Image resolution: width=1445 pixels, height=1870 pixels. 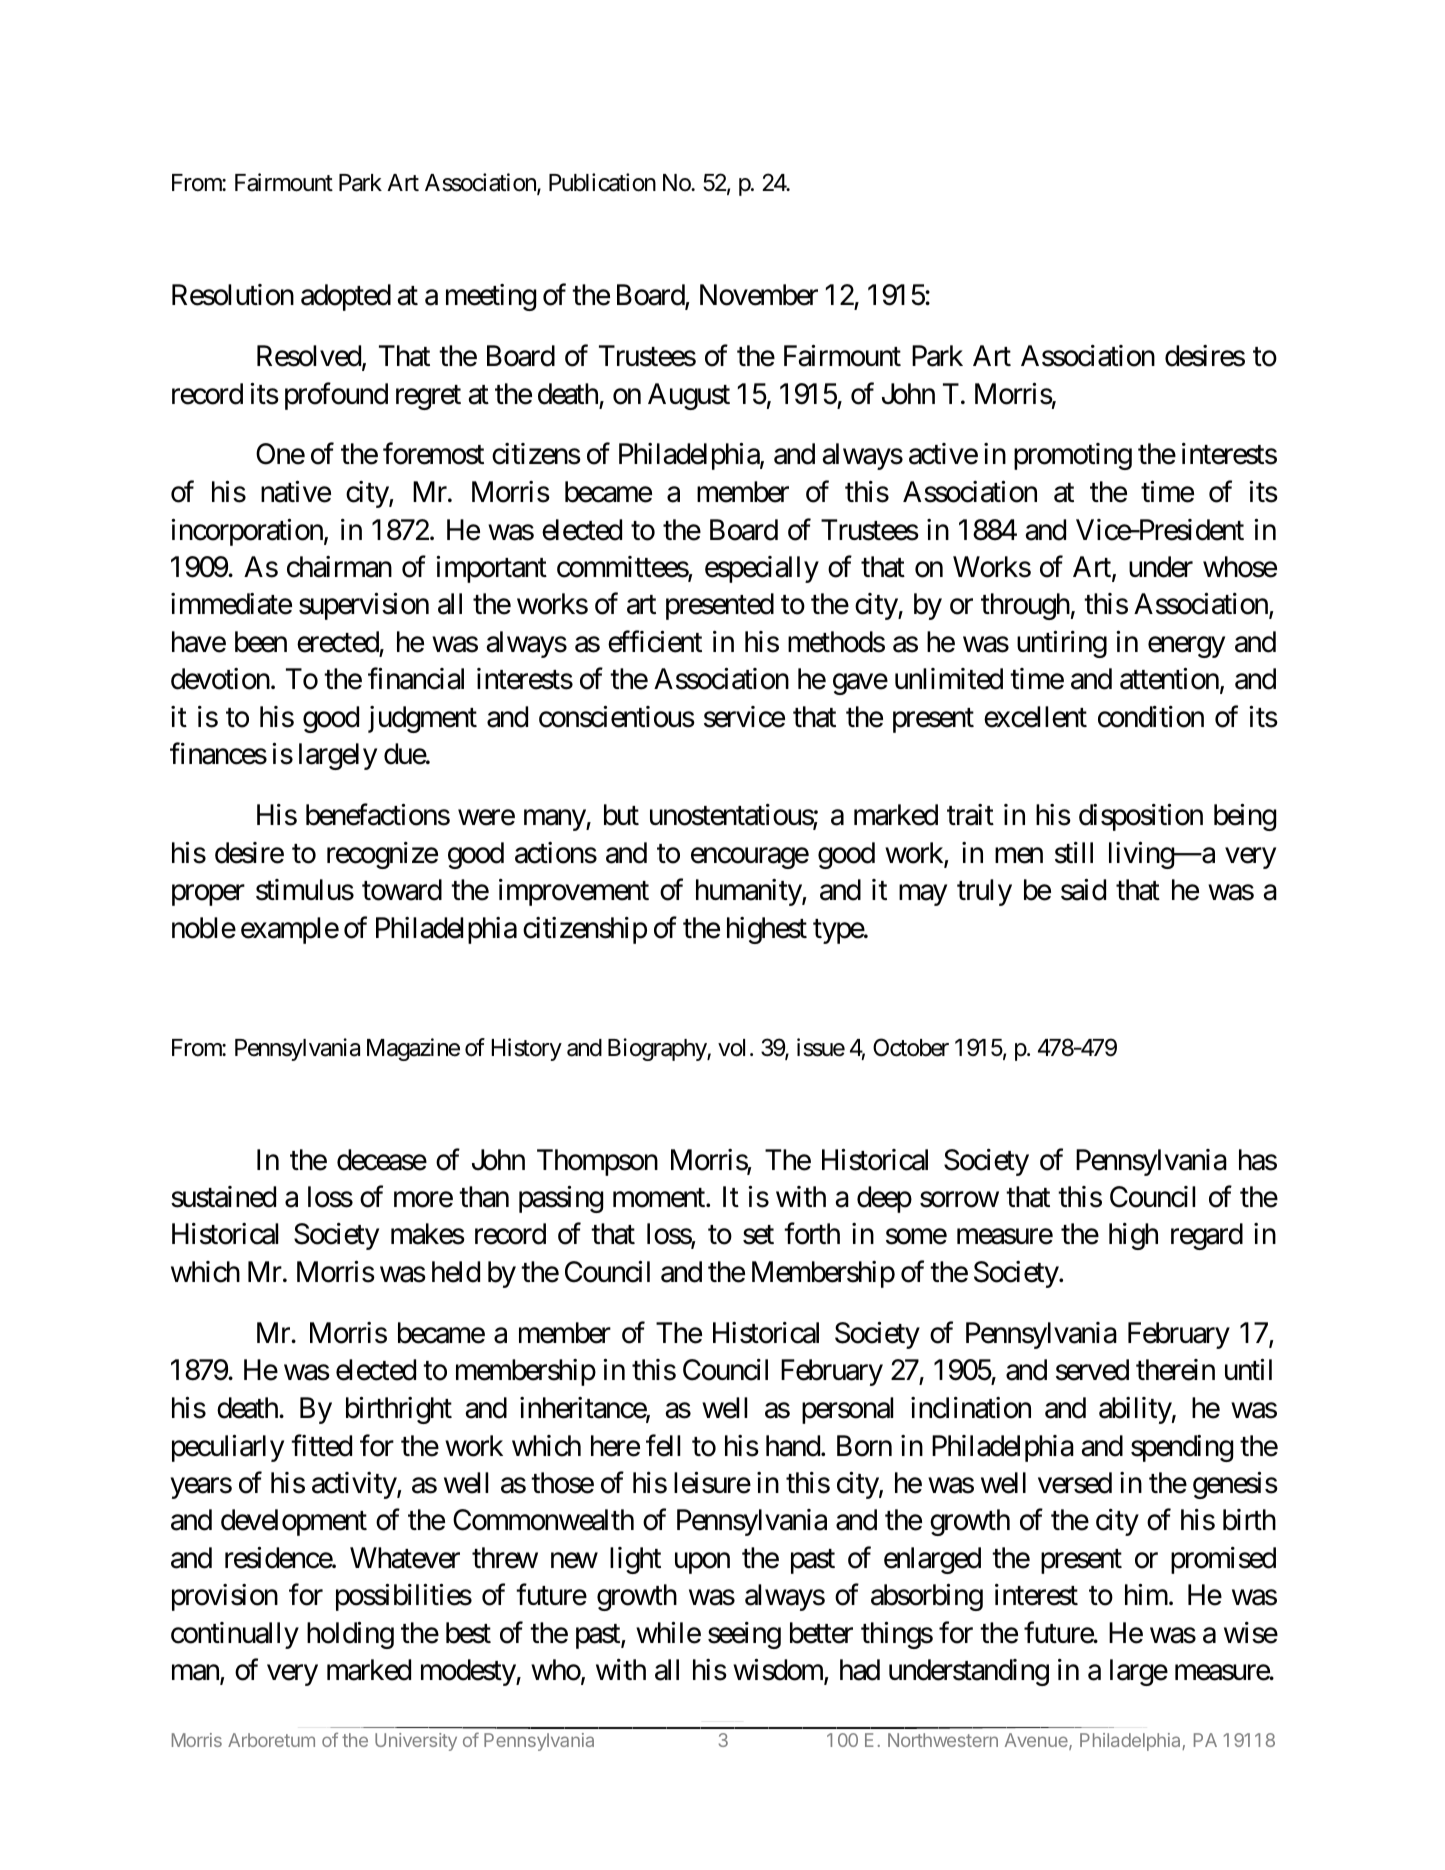 What do you see at coordinates (456, 1272) in the screenshot?
I see `held` at bounding box center [456, 1272].
